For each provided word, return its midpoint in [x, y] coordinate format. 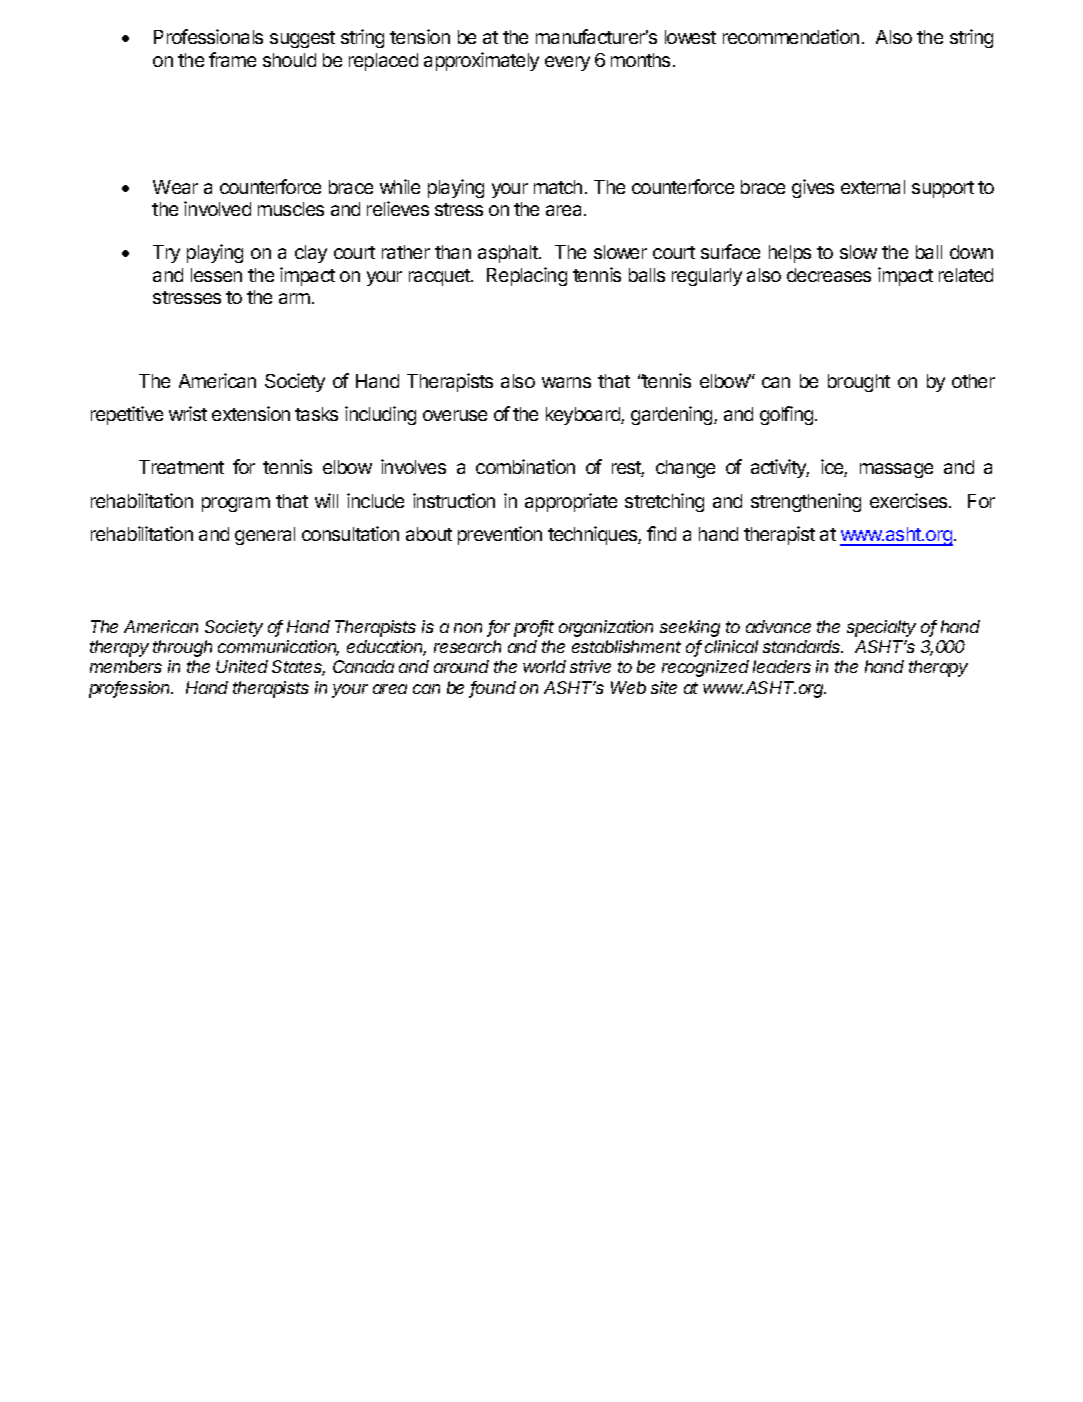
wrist [188, 413]
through [182, 648]
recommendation [791, 36]
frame [232, 59]
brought [859, 383]
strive [590, 666]
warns [566, 382]
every [567, 63]
